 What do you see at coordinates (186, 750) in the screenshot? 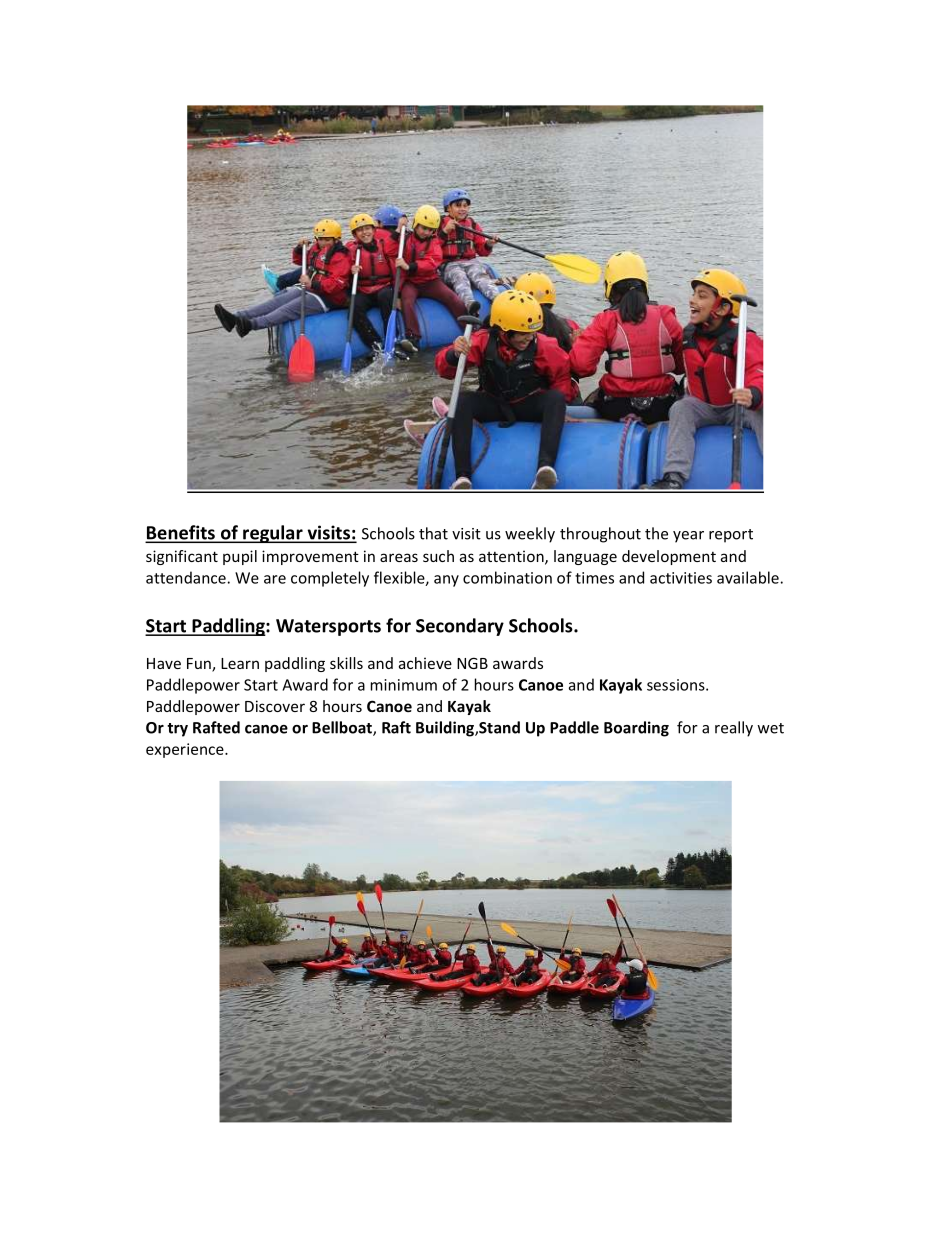
I see `experience` at bounding box center [186, 750].
